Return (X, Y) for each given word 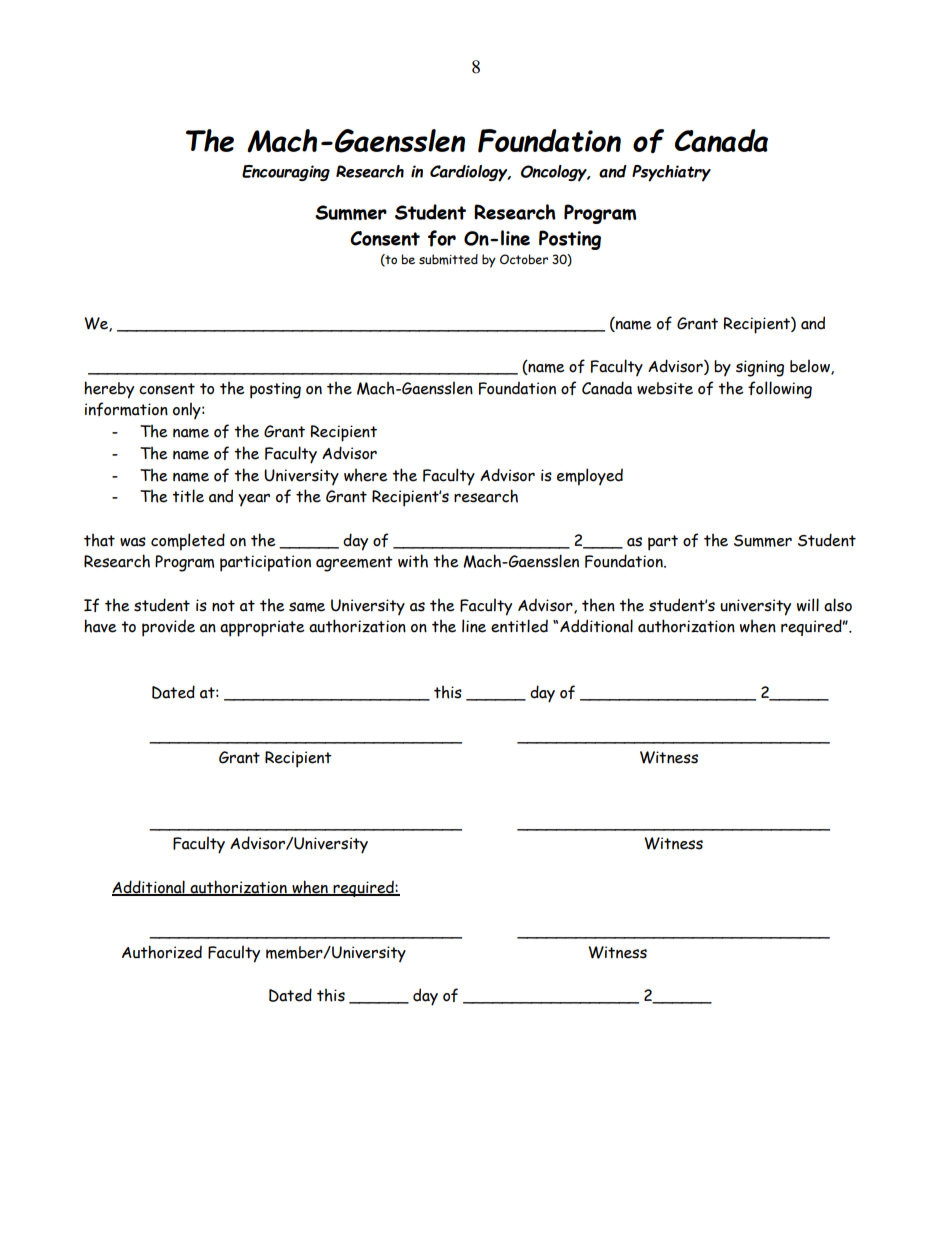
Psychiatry (671, 173)
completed (188, 542)
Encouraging (286, 173)
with (413, 561)
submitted (448, 259)
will (808, 605)
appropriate (262, 628)
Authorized (162, 952)
